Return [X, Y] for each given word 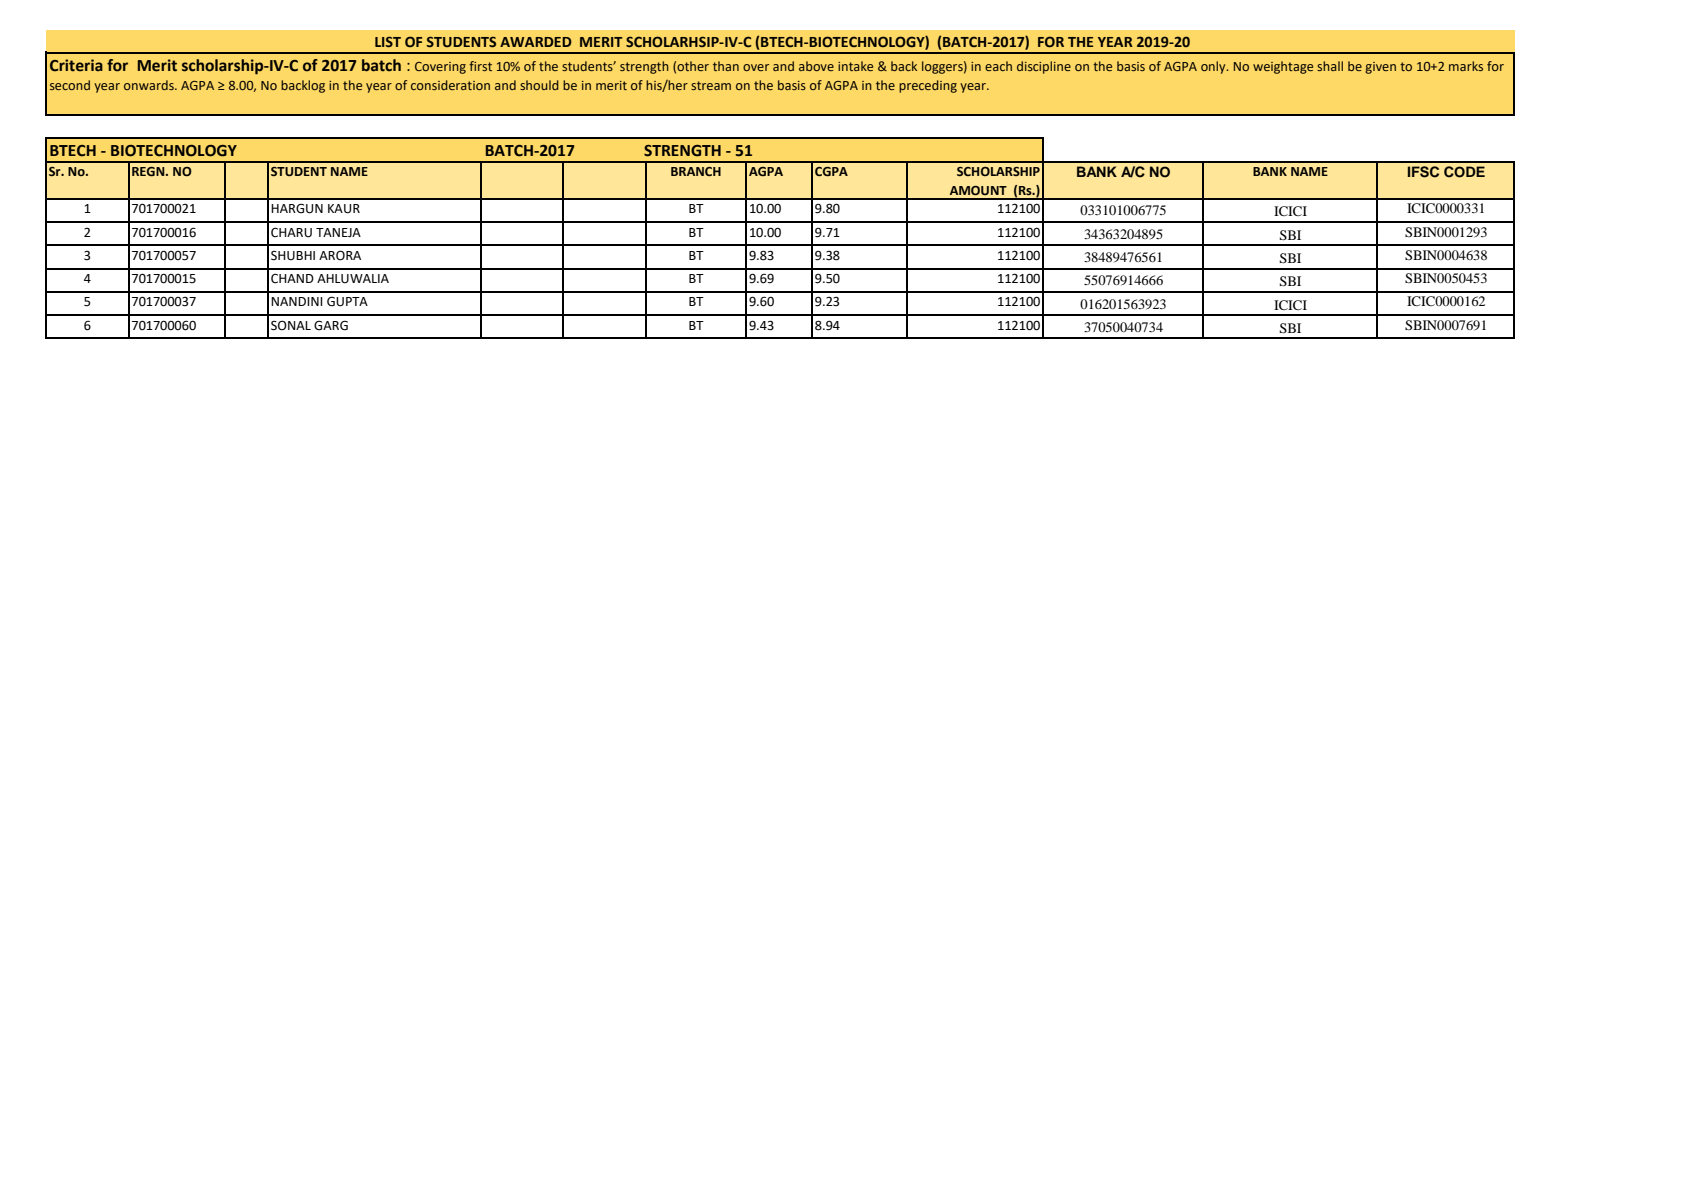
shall [1330, 66]
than [726, 66]
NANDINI [297, 301]
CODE [1464, 172]
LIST [388, 41]
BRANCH [696, 171]
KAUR [344, 209]
